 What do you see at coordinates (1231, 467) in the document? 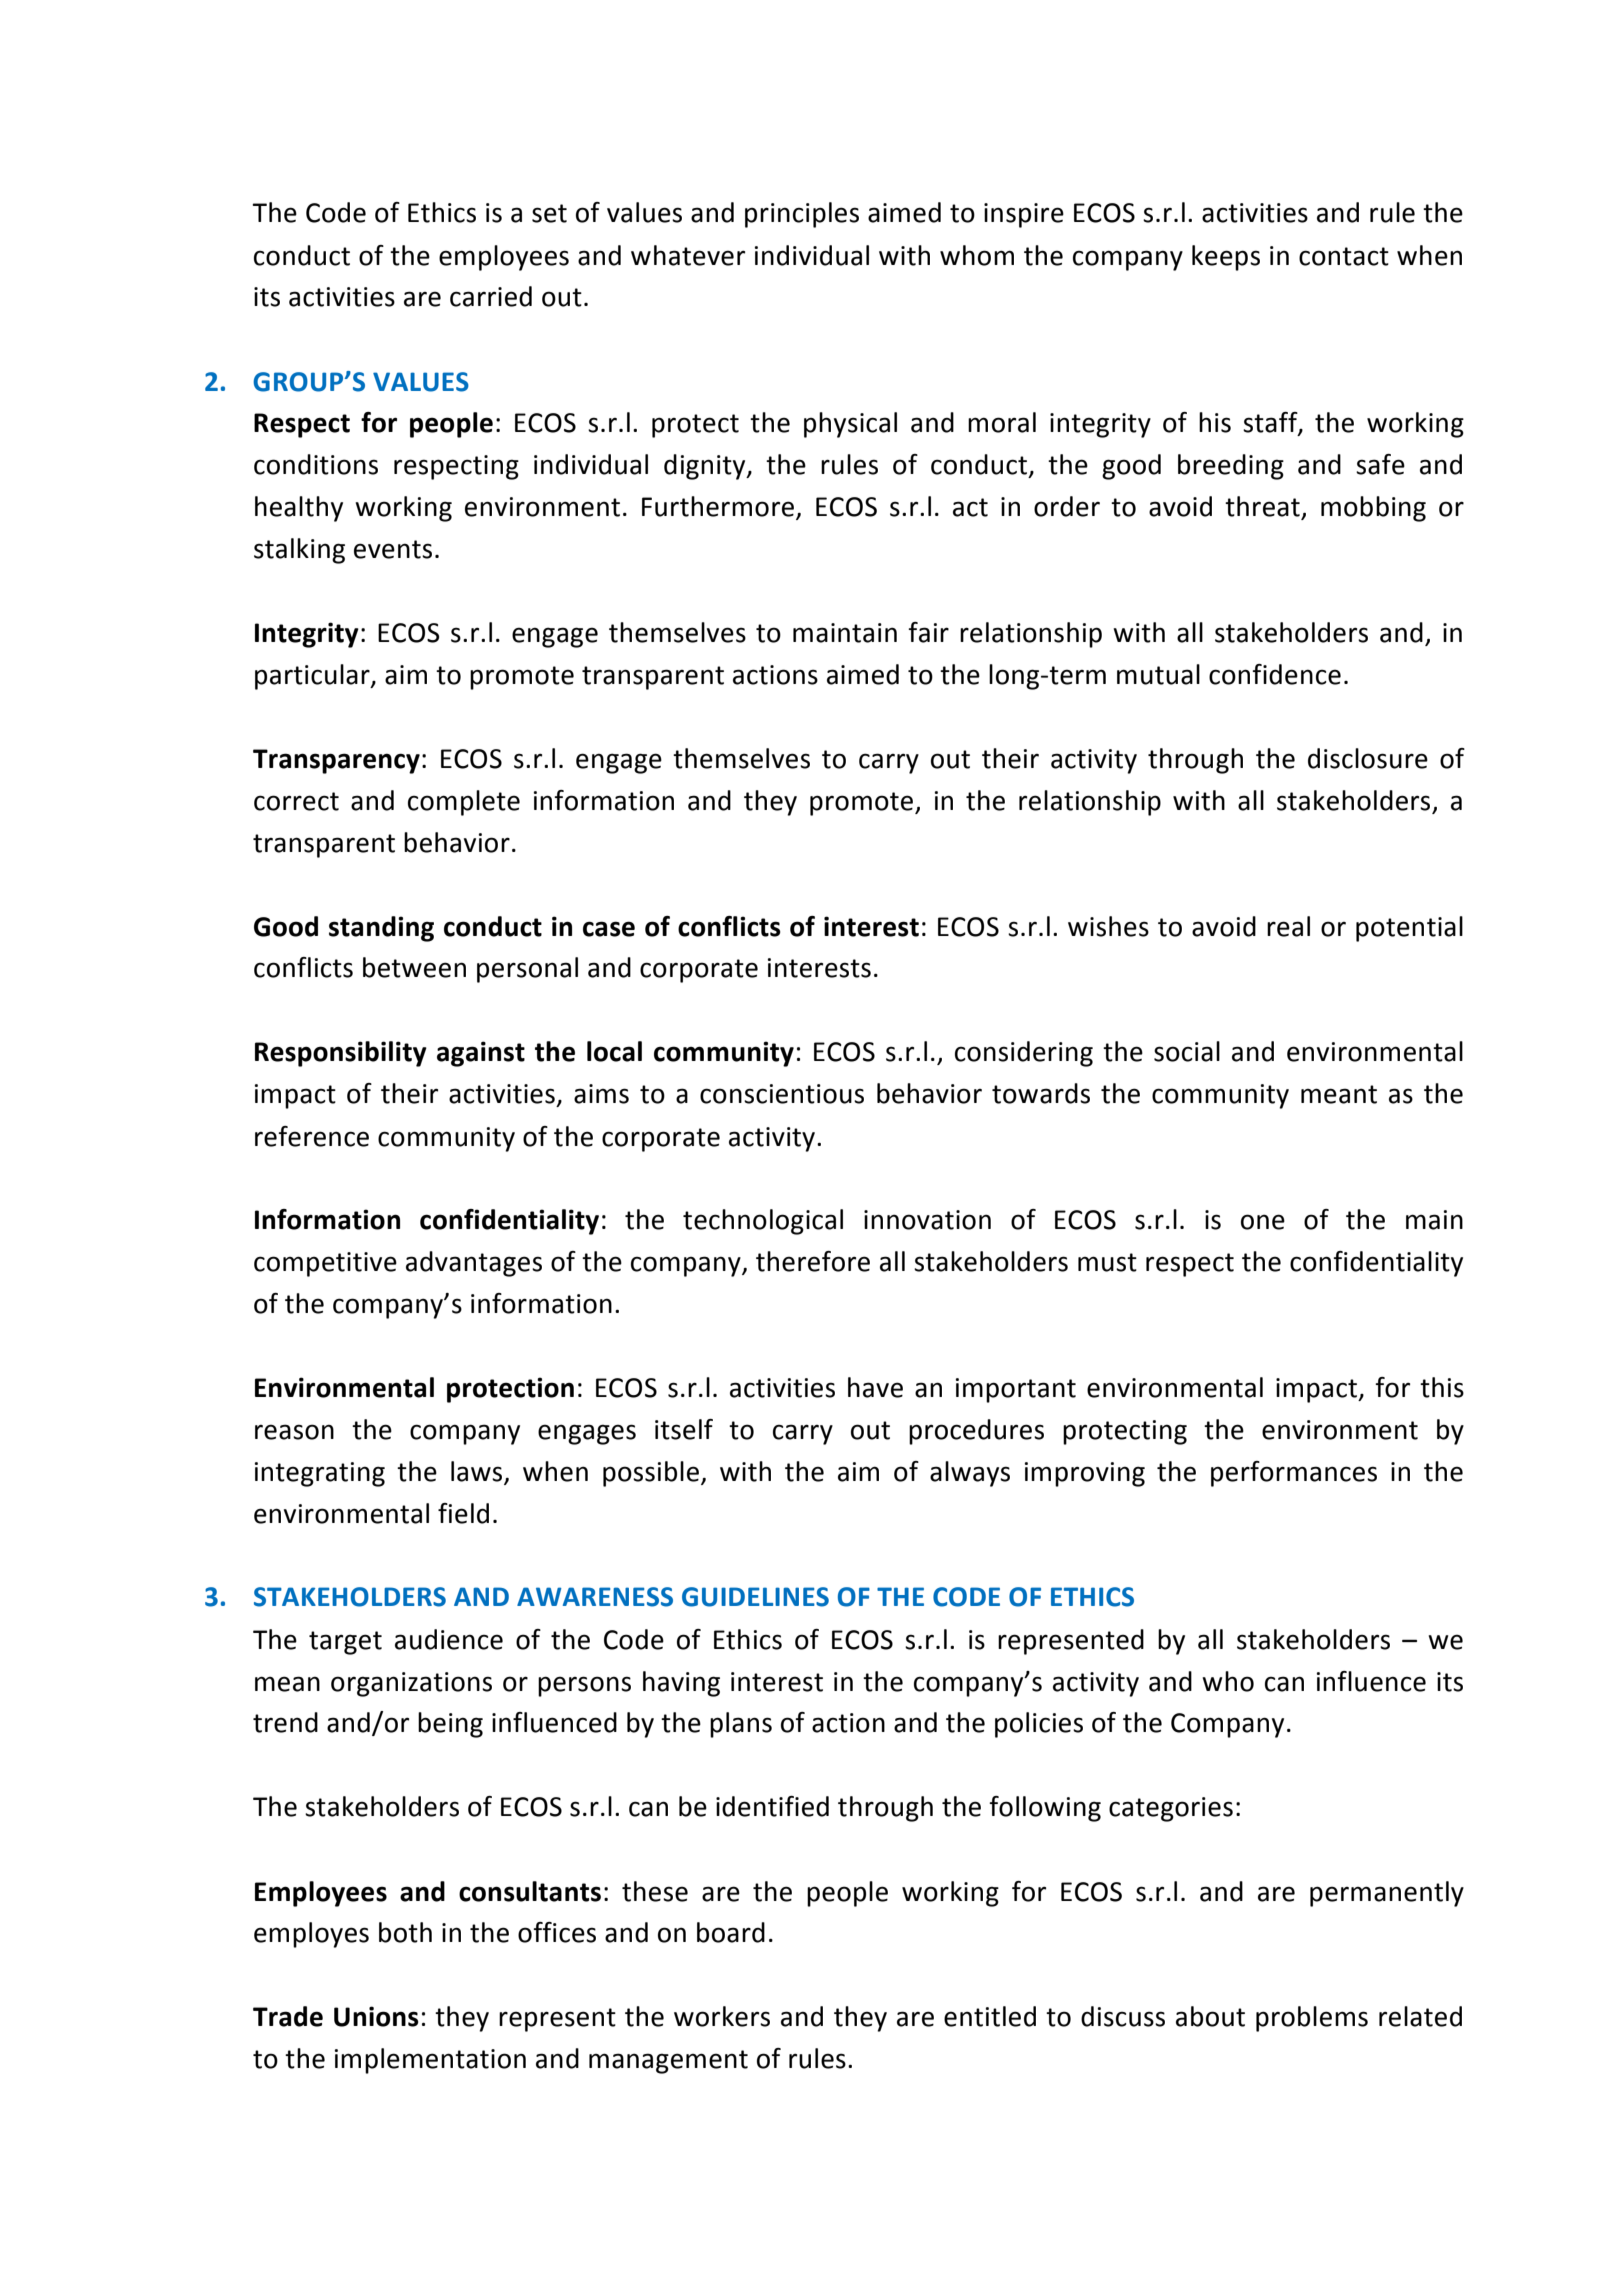
I see `breeding` at bounding box center [1231, 467].
